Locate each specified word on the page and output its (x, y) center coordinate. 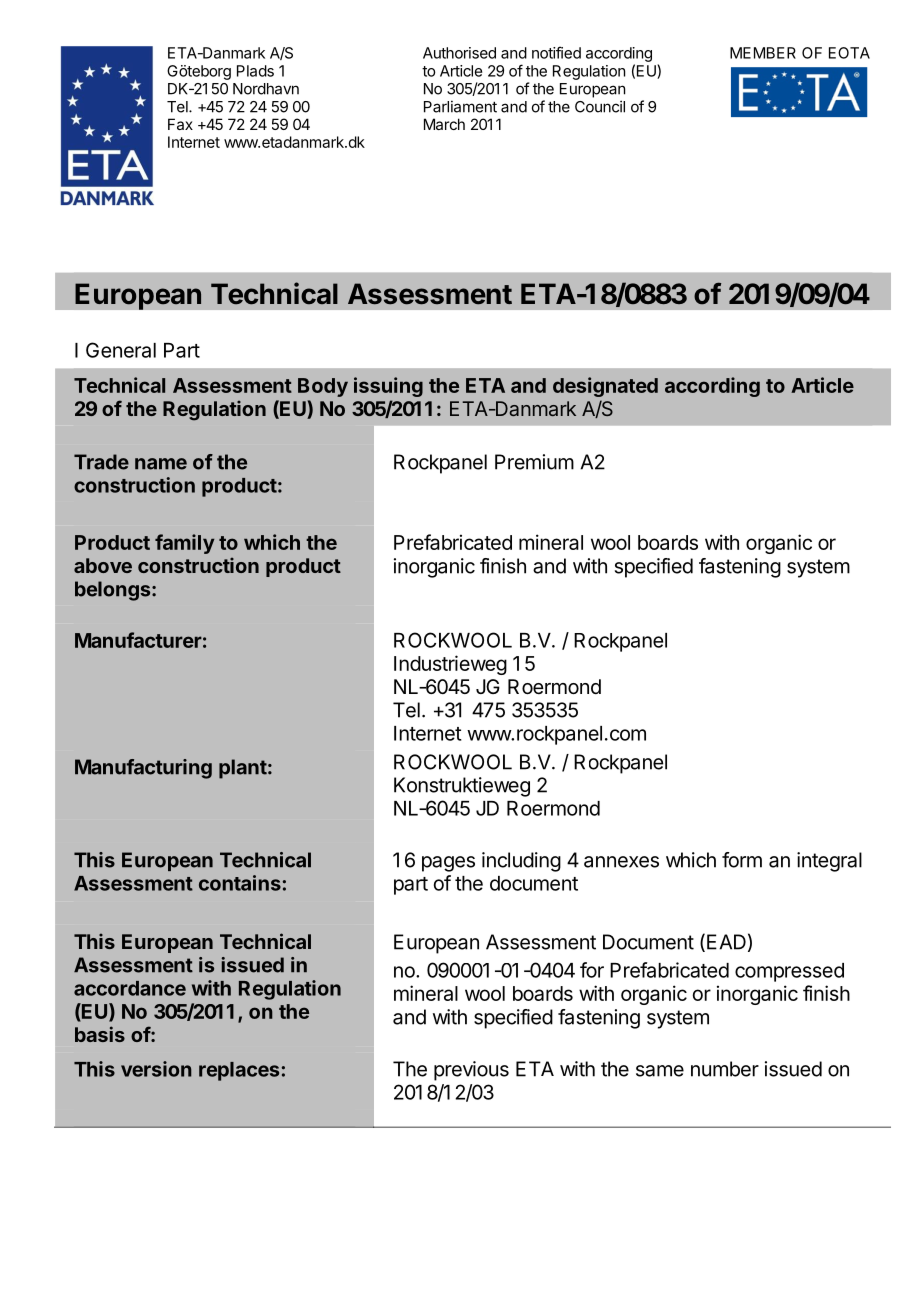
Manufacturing (143, 769)
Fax (180, 124)
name (161, 464)
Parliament (460, 106)
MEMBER (763, 53)
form (742, 860)
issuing (388, 387)
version (156, 1069)
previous (471, 1071)
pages (448, 864)
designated (605, 387)
